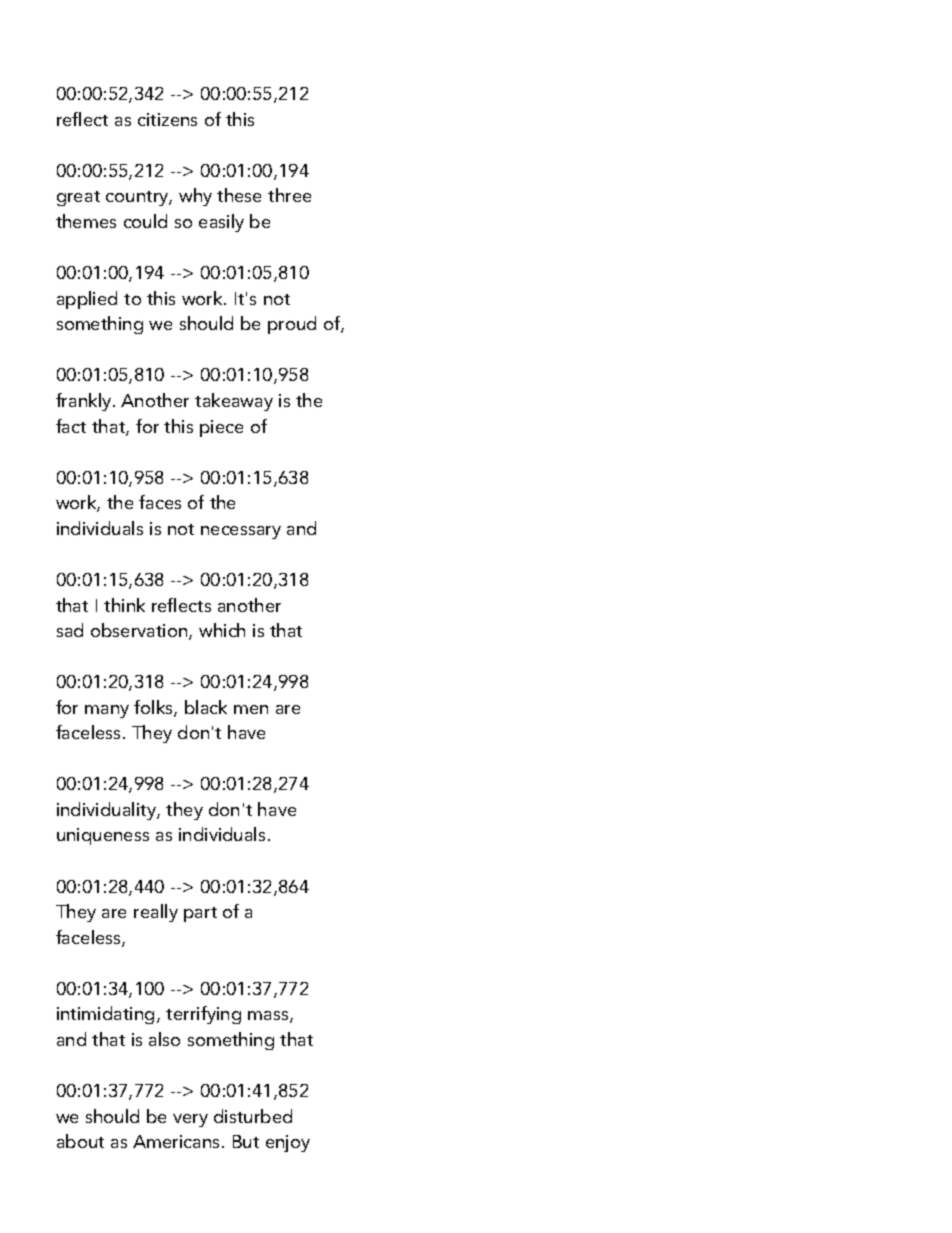 The height and width of the screenshot is (1233, 952). Describe the element at coordinates (78, 198) in the screenshot. I see `great` at that location.
